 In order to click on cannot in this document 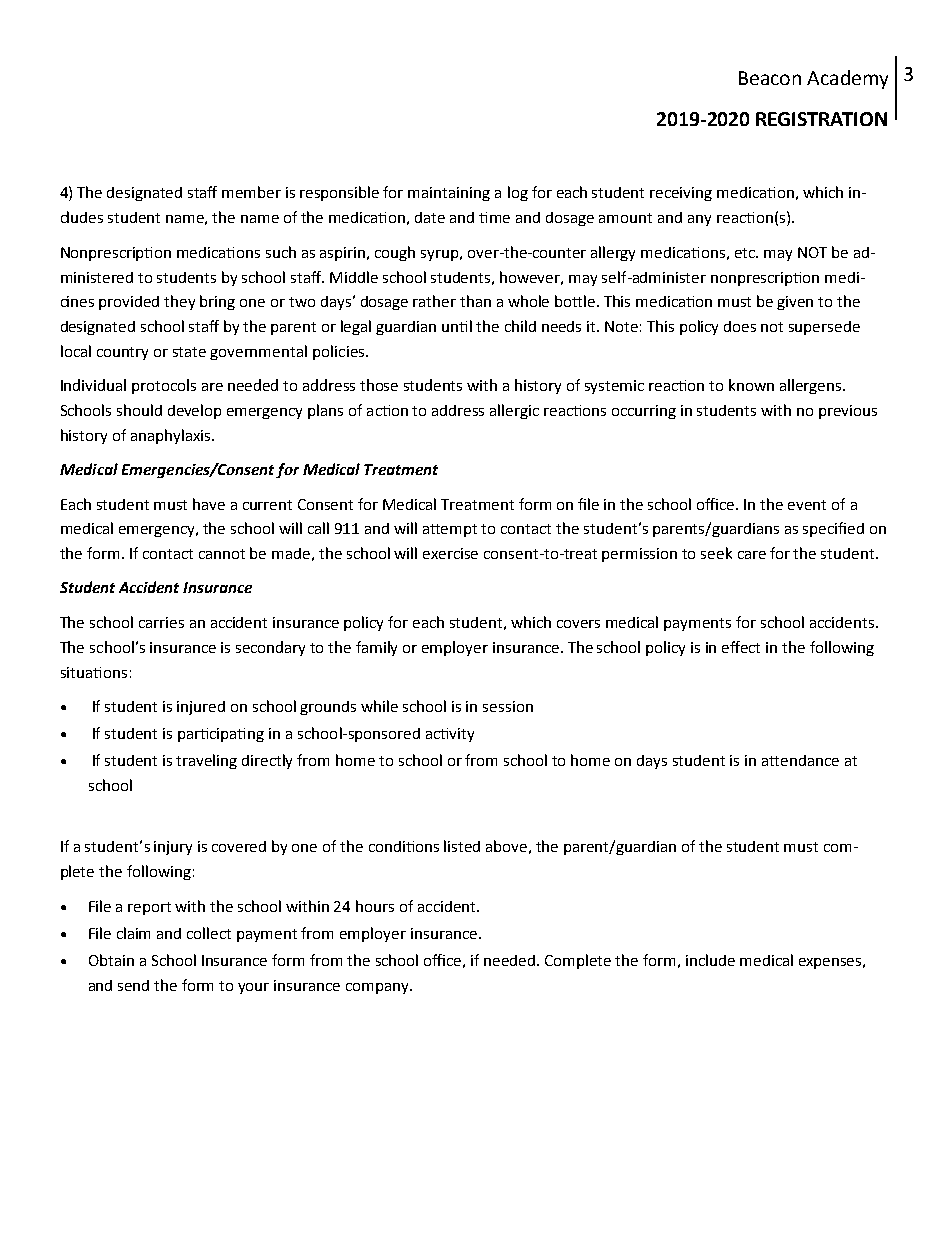, I will do `click(222, 554)`.
